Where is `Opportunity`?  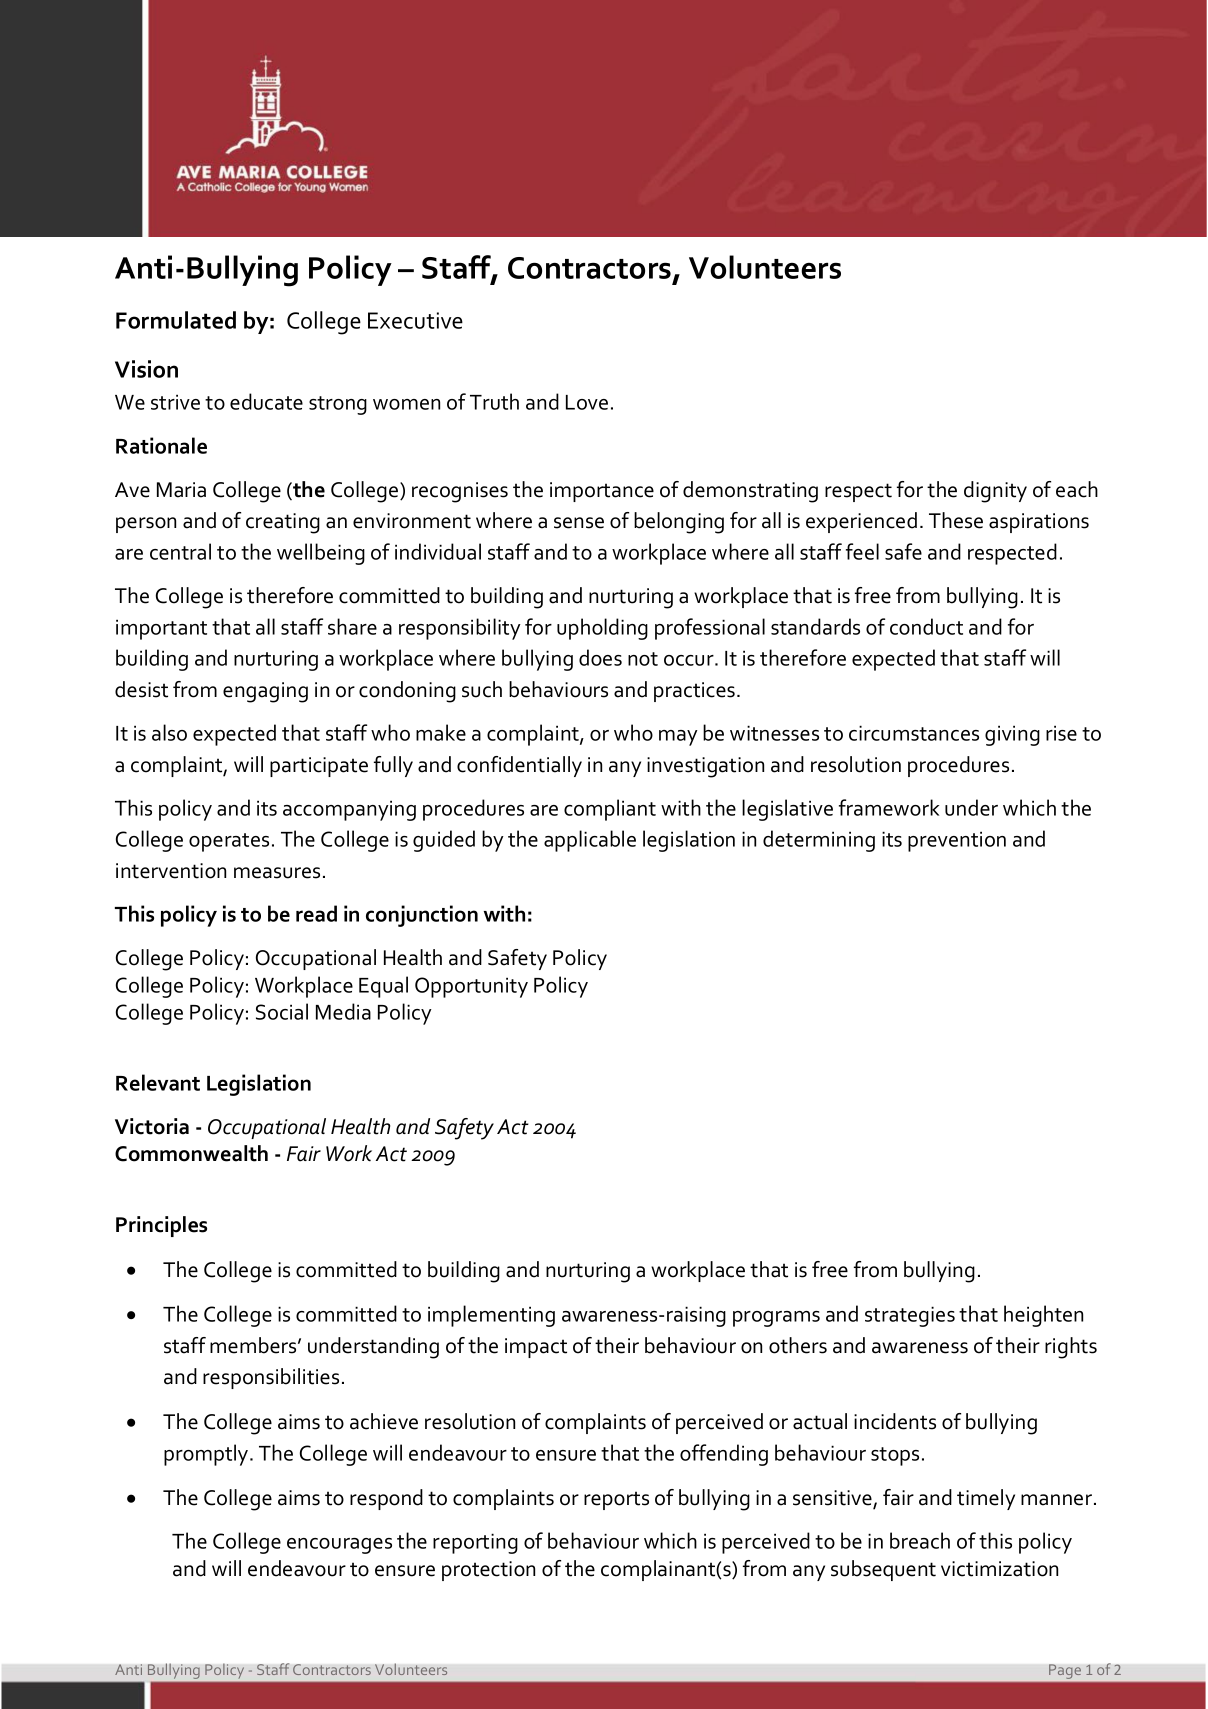 Opportunity is located at coordinates (471, 987).
